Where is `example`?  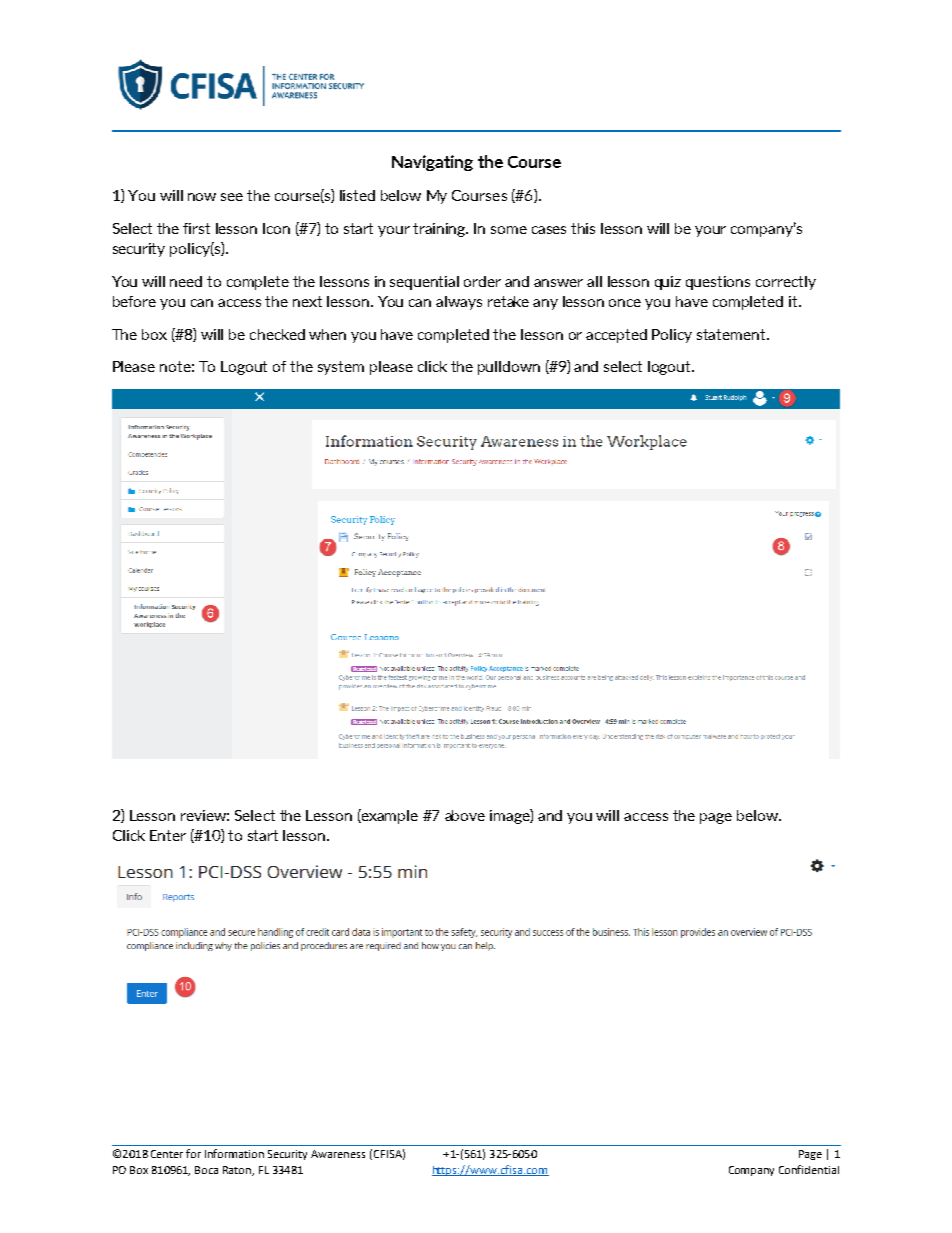
example is located at coordinates (389, 816).
